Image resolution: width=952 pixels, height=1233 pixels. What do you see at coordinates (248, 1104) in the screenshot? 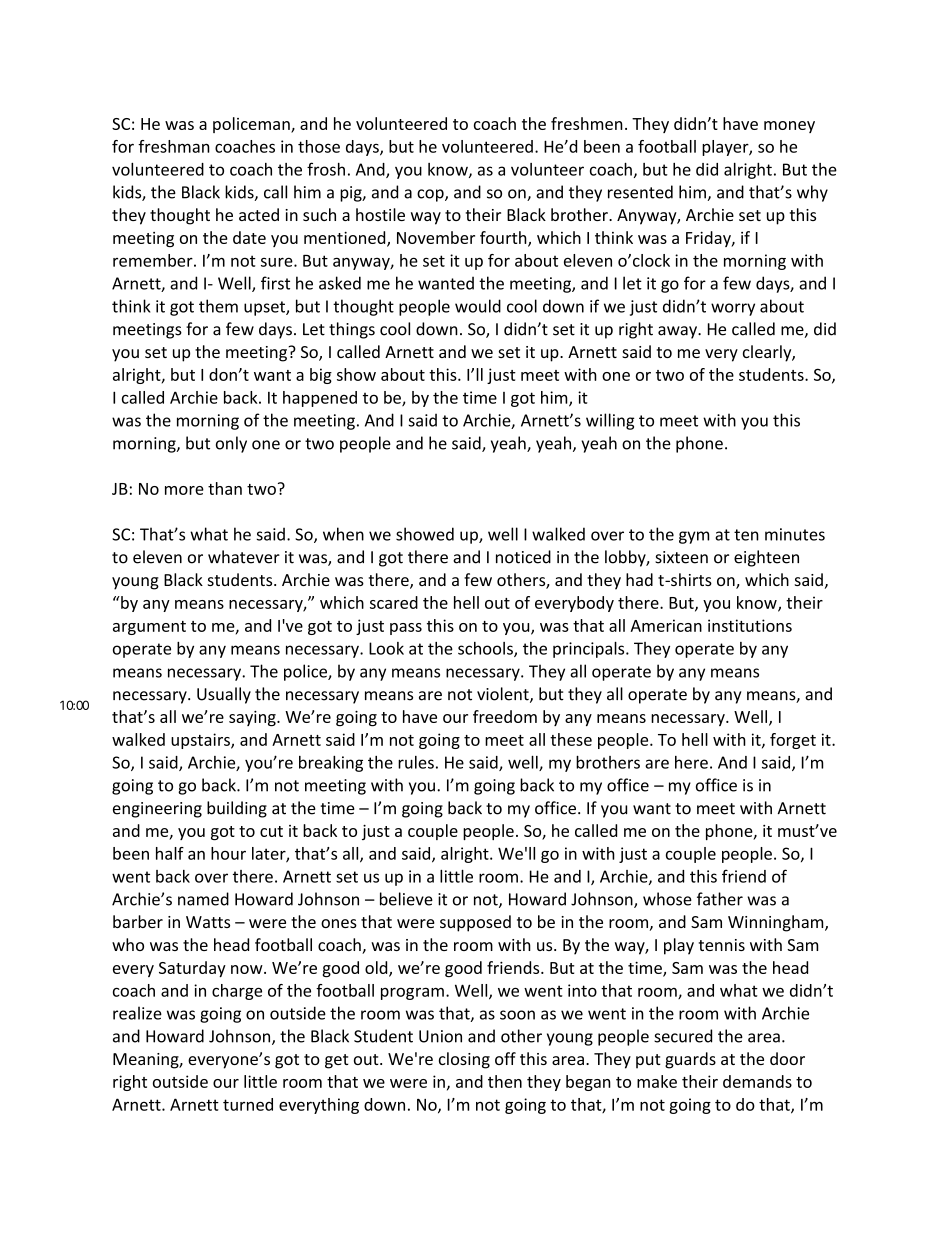
I see `turned` at bounding box center [248, 1104].
